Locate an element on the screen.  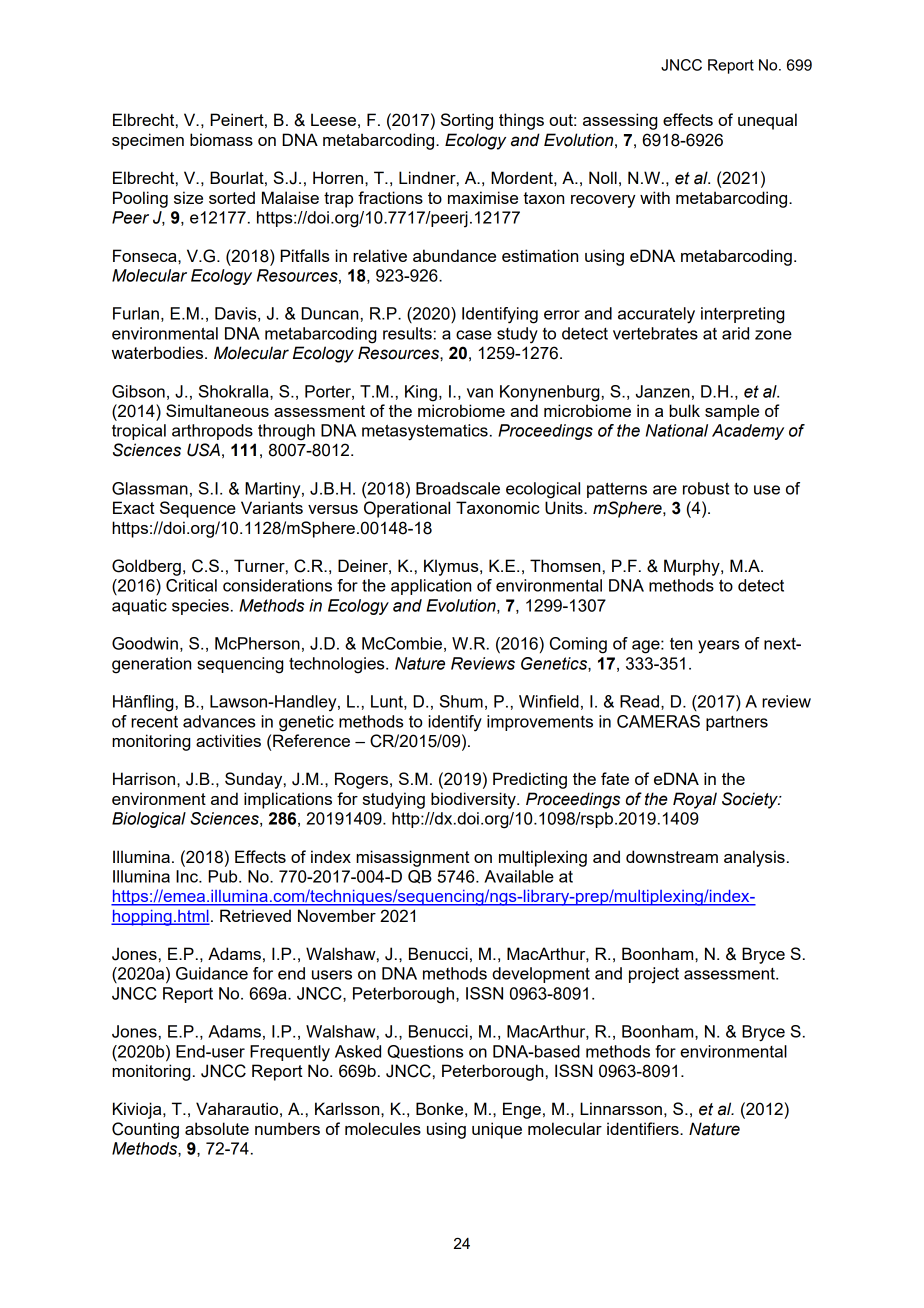
Pub is located at coordinates (224, 876).
